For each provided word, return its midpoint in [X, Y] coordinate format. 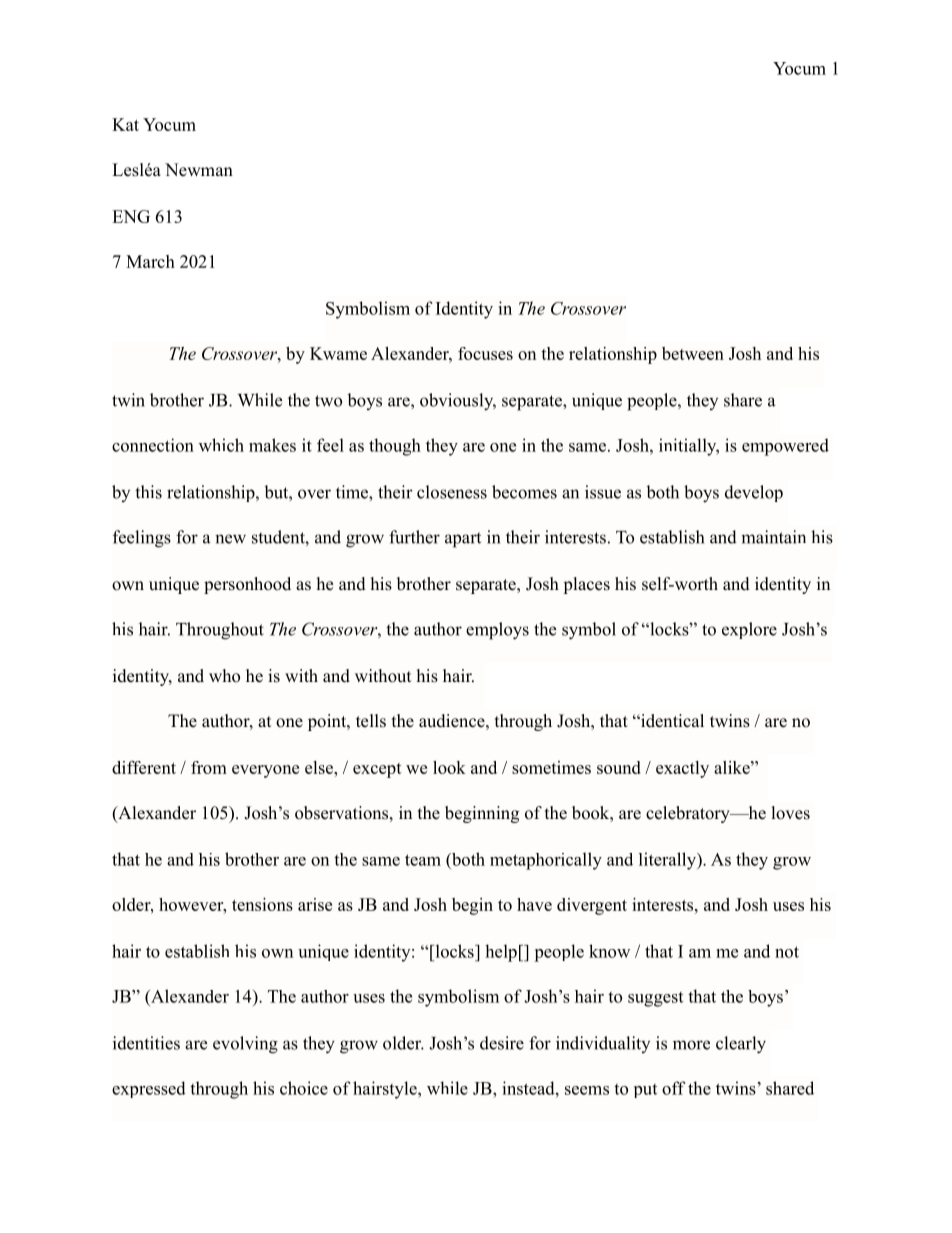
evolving [245, 1045]
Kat [125, 124]
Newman [199, 170]
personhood [247, 585]
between [693, 353]
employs [497, 631]
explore [749, 630]
